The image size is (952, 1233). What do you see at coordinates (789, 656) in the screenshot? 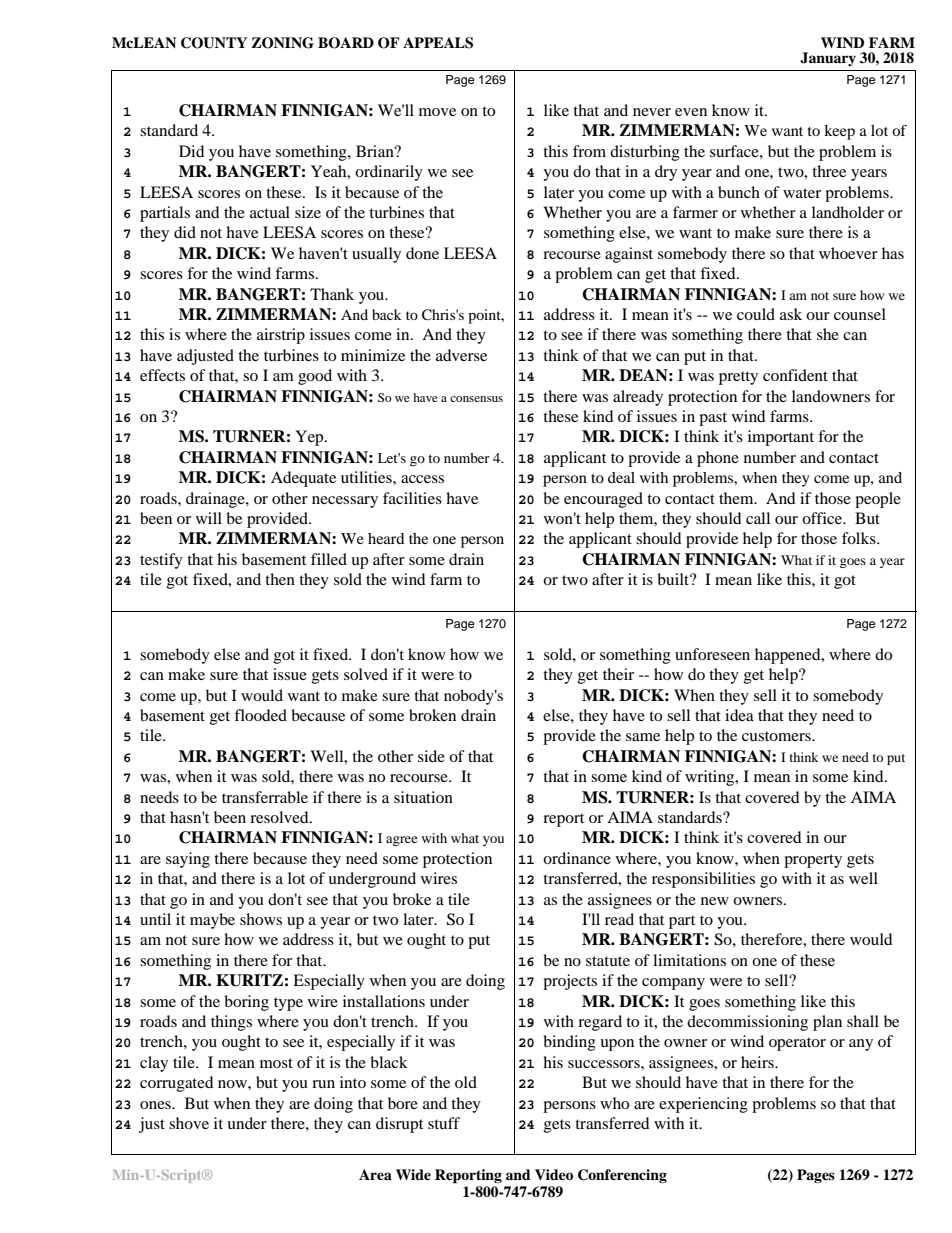
I see `happened` at bounding box center [789, 656].
